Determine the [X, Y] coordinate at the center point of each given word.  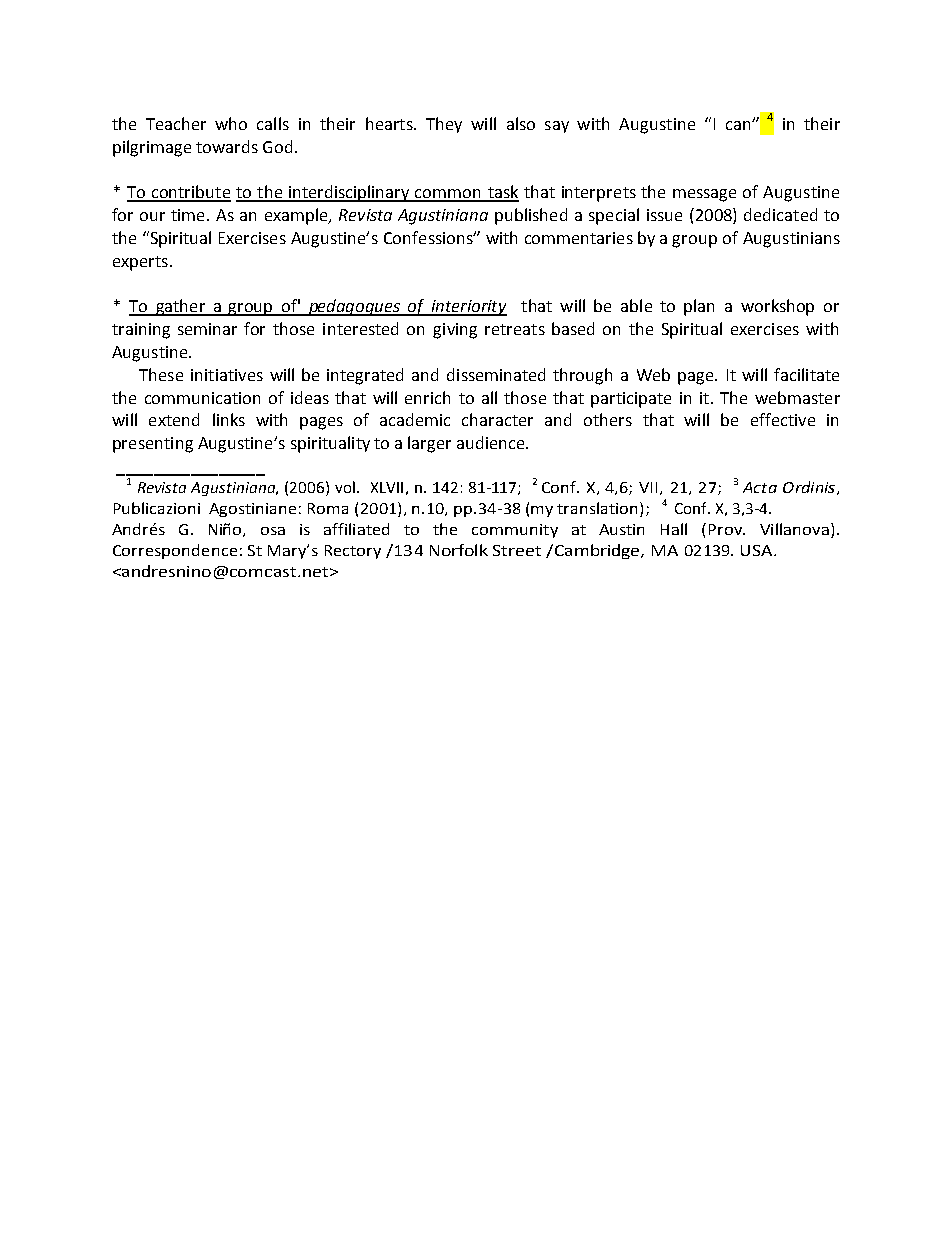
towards [227, 146]
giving [455, 331]
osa [273, 531]
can [739, 125]
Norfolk [459, 550]
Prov [726, 529]
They [444, 125]
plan [699, 307]
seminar [207, 329]
